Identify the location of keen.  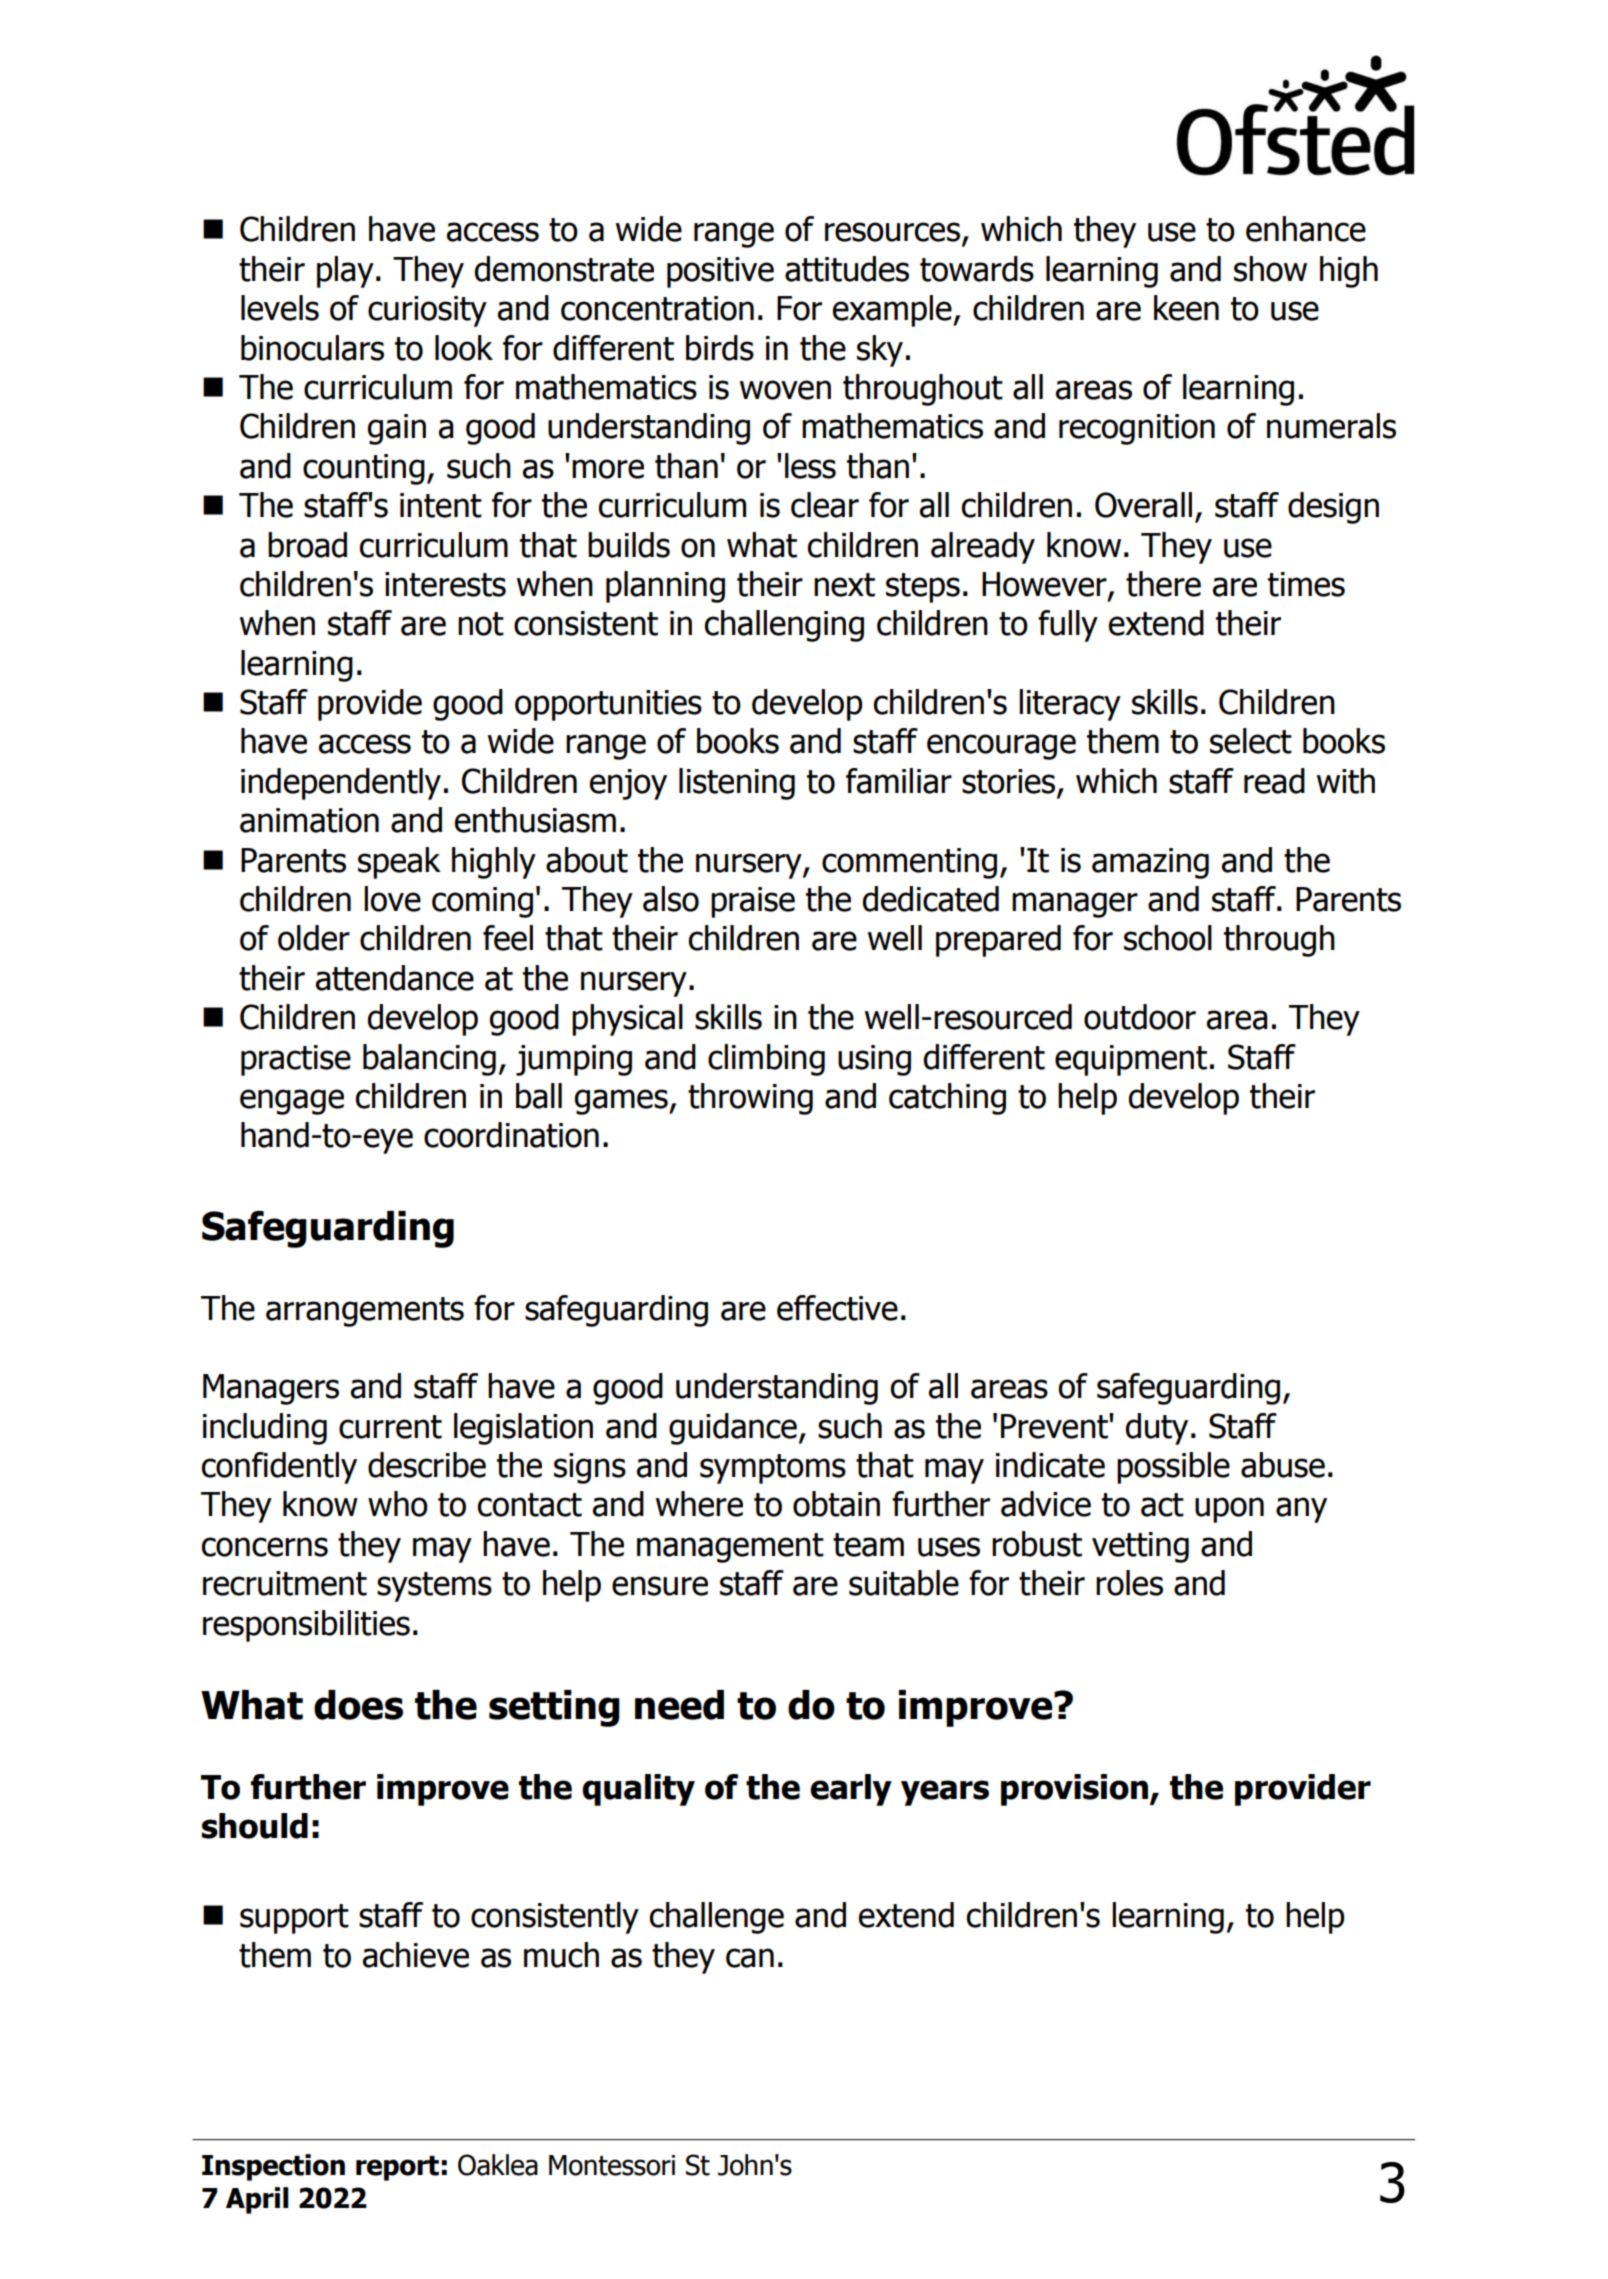
(1186, 308).
